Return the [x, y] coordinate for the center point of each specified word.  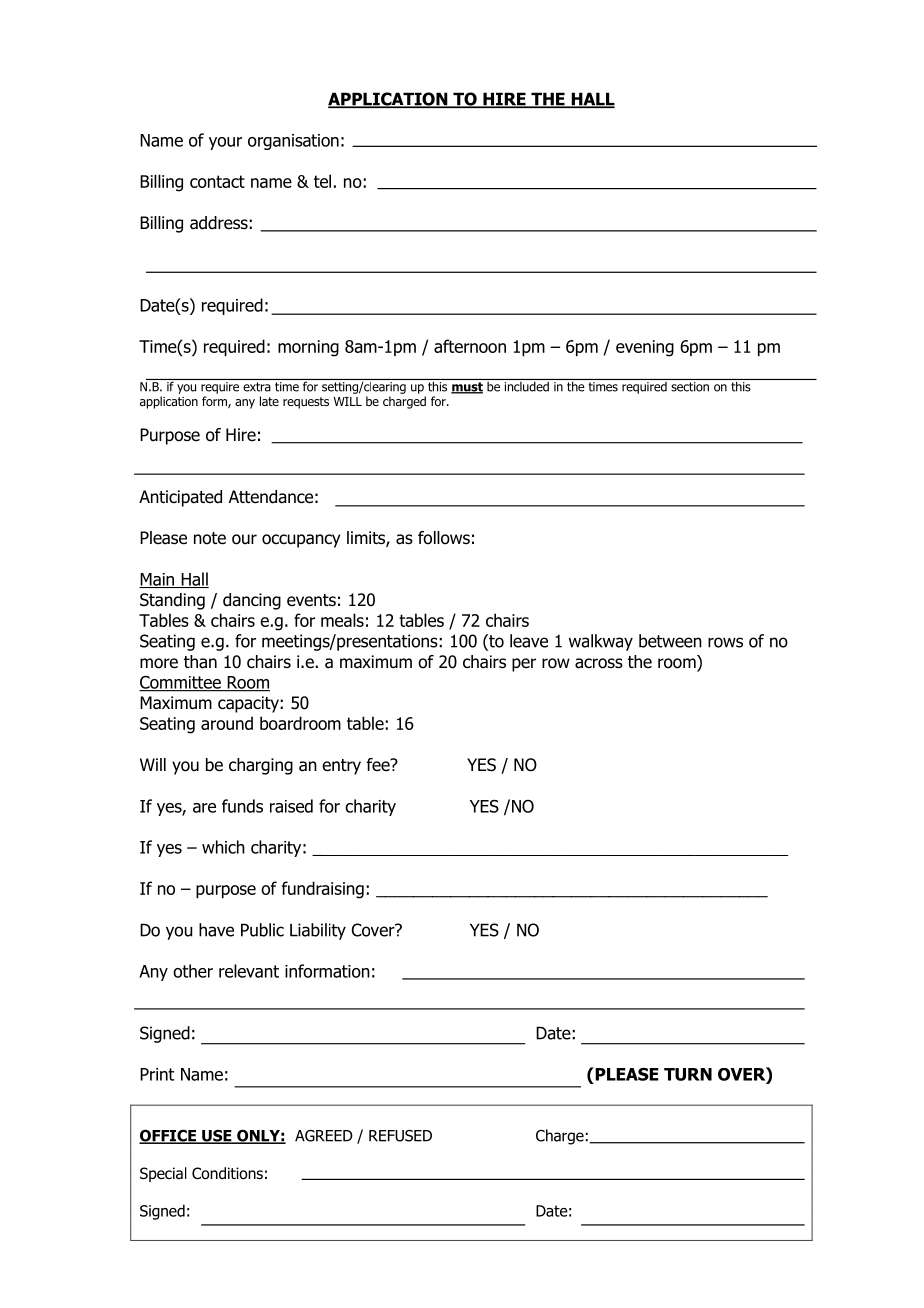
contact [217, 181]
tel [322, 181]
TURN [688, 1074]
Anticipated [180, 498]
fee [379, 765]
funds [242, 806]
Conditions [227, 1173]
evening [645, 348]
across [599, 663]
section [690, 387]
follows [444, 538]
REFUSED [400, 1136]
